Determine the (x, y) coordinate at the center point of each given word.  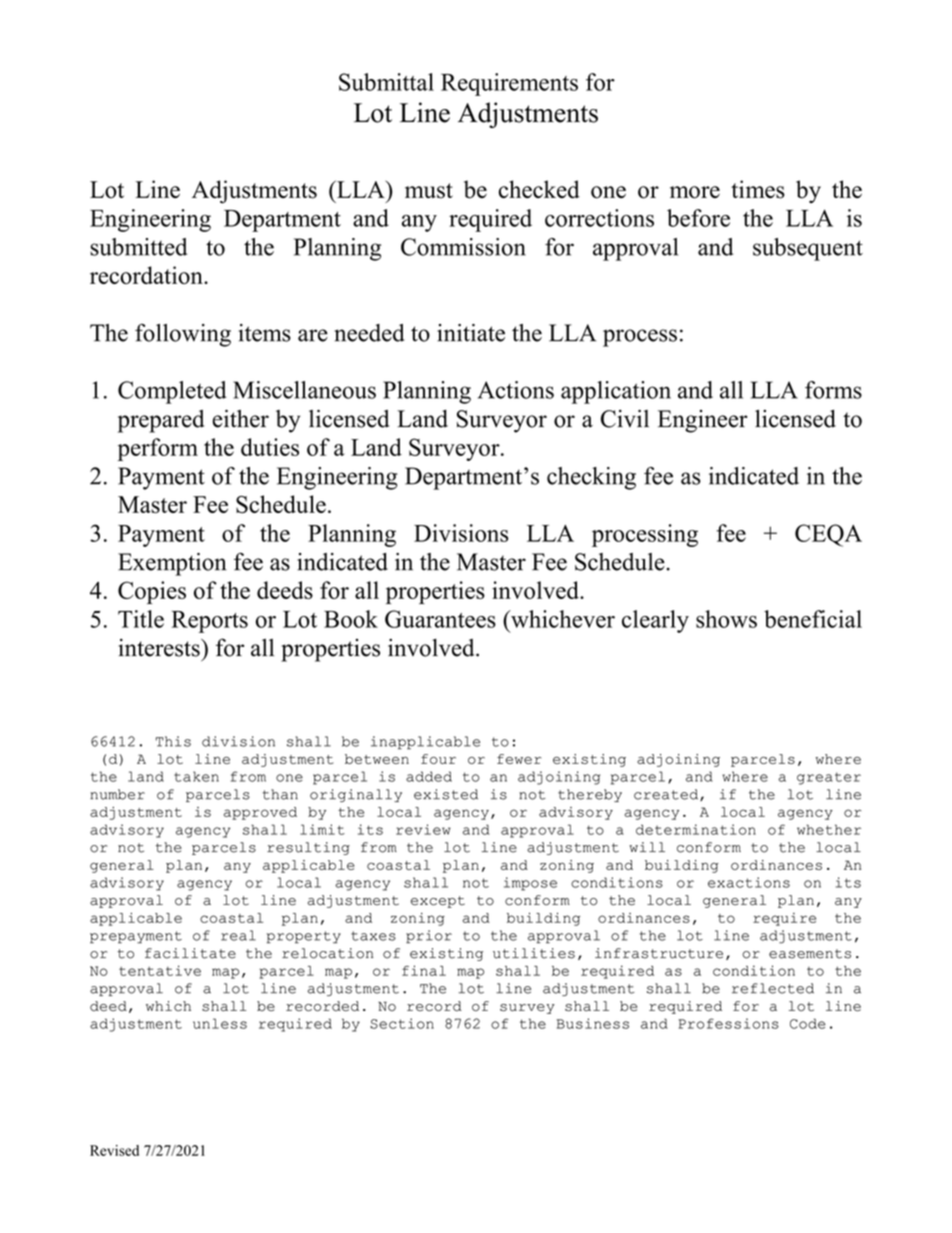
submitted (138, 247)
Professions (729, 1023)
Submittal (386, 82)
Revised (114, 1150)
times (758, 189)
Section (402, 1023)
